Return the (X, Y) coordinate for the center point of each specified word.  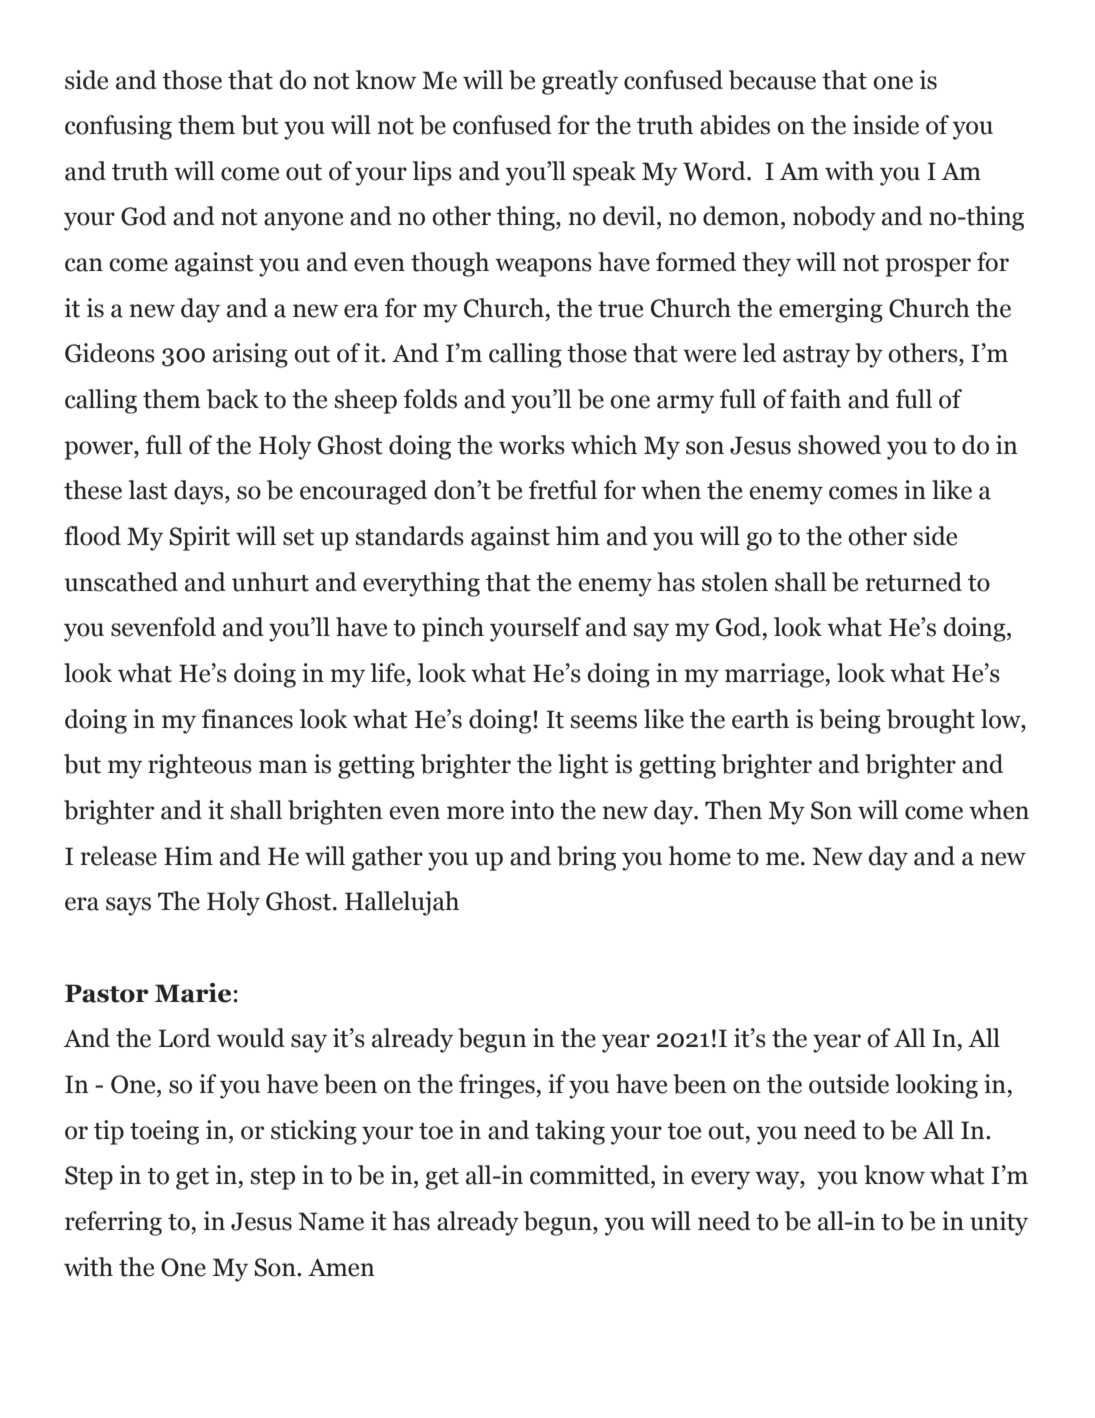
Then (733, 810)
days (200, 492)
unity (999, 1223)
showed (839, 445)
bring (586, 858)
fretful (563, 490)
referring (113, 1223)
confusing (118, 127)
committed (591, 1175)
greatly (580, 82)
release (118, 856)
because (772, 80)
